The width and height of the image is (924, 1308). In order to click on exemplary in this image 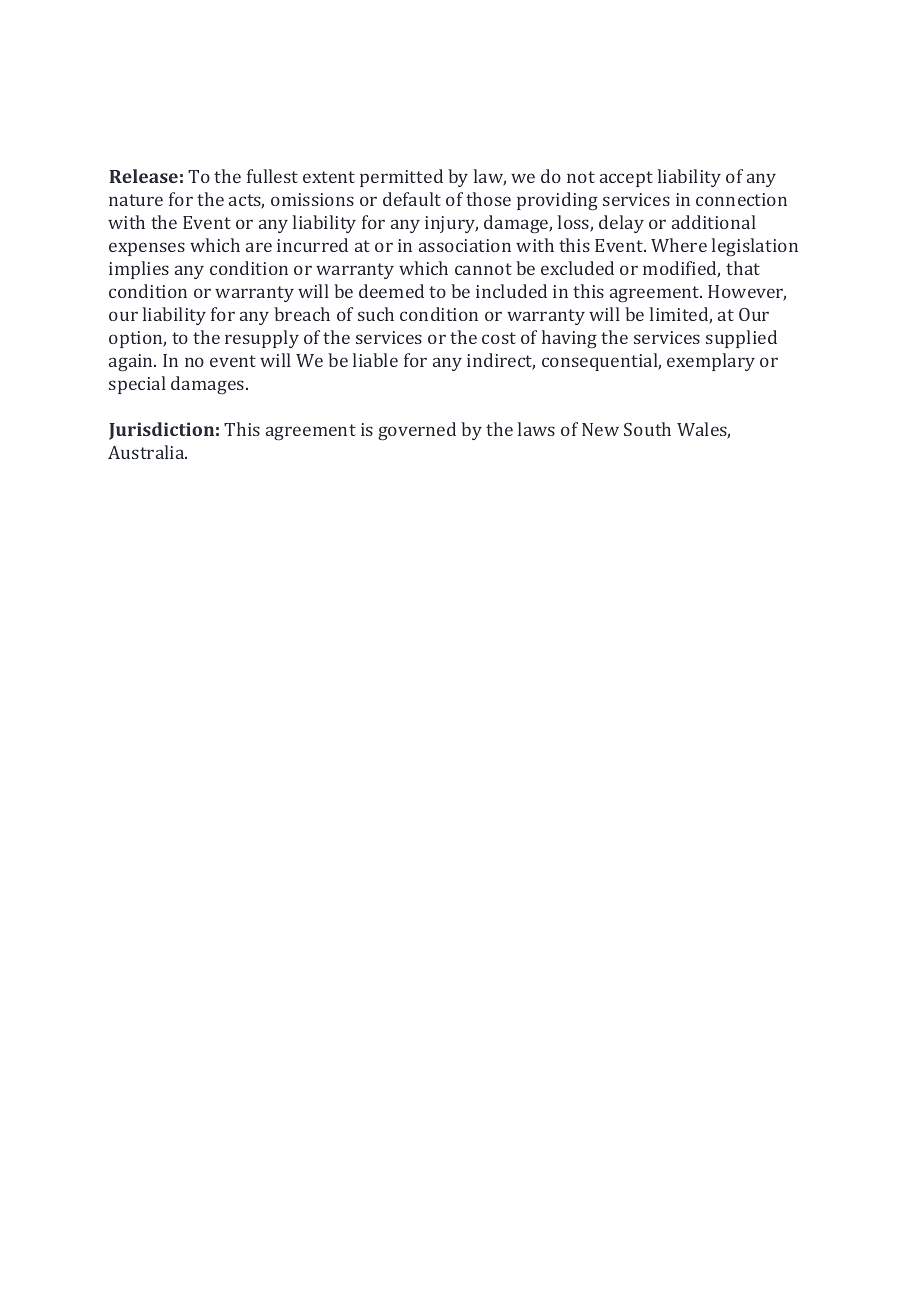, I will do `click(711, 362)`.
